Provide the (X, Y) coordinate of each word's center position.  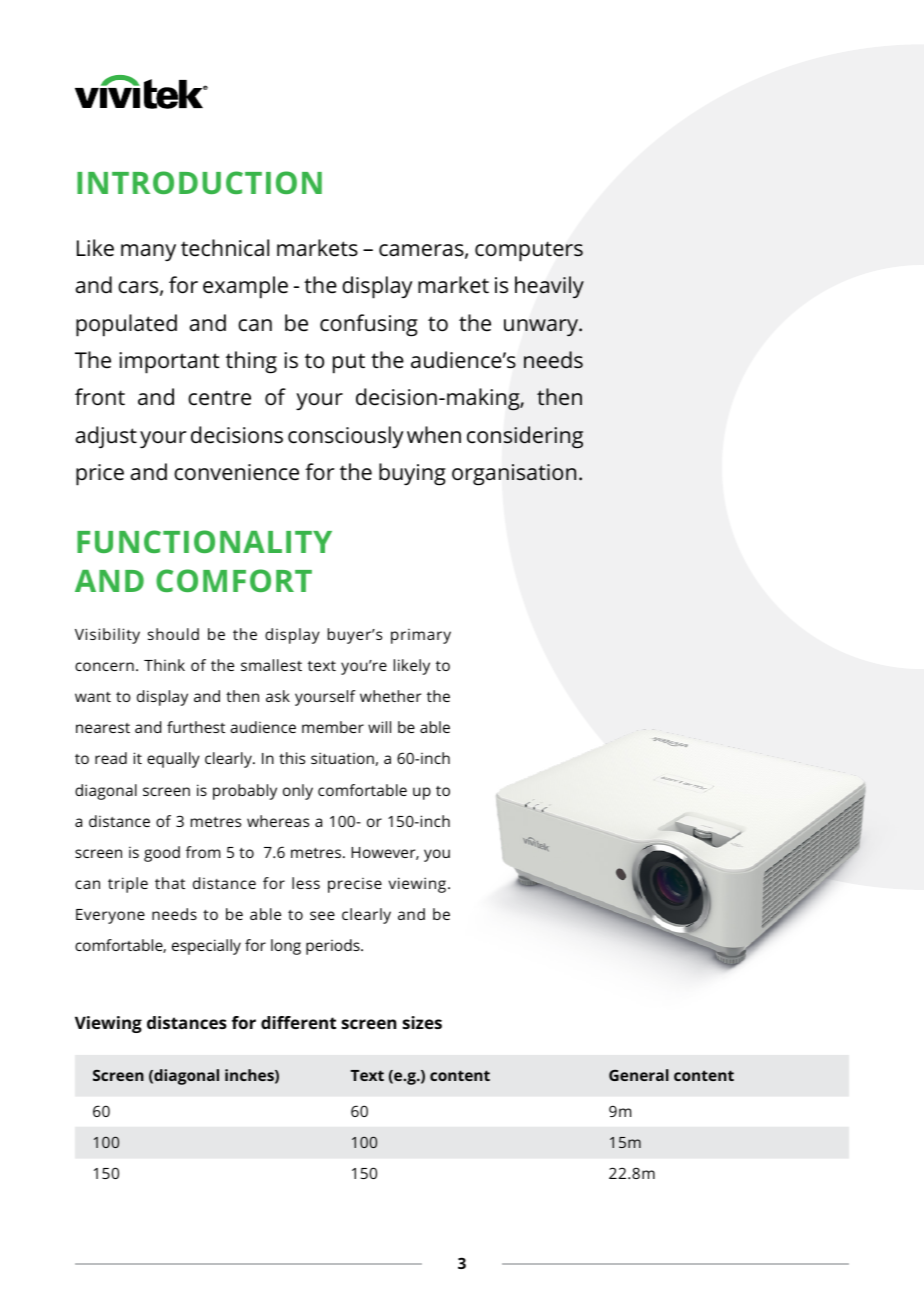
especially (206, 947)
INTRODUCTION (199, 182)
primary (421, 636)
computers (529, 251)
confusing (369, 325)
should (173, 634)
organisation (514, 474)
